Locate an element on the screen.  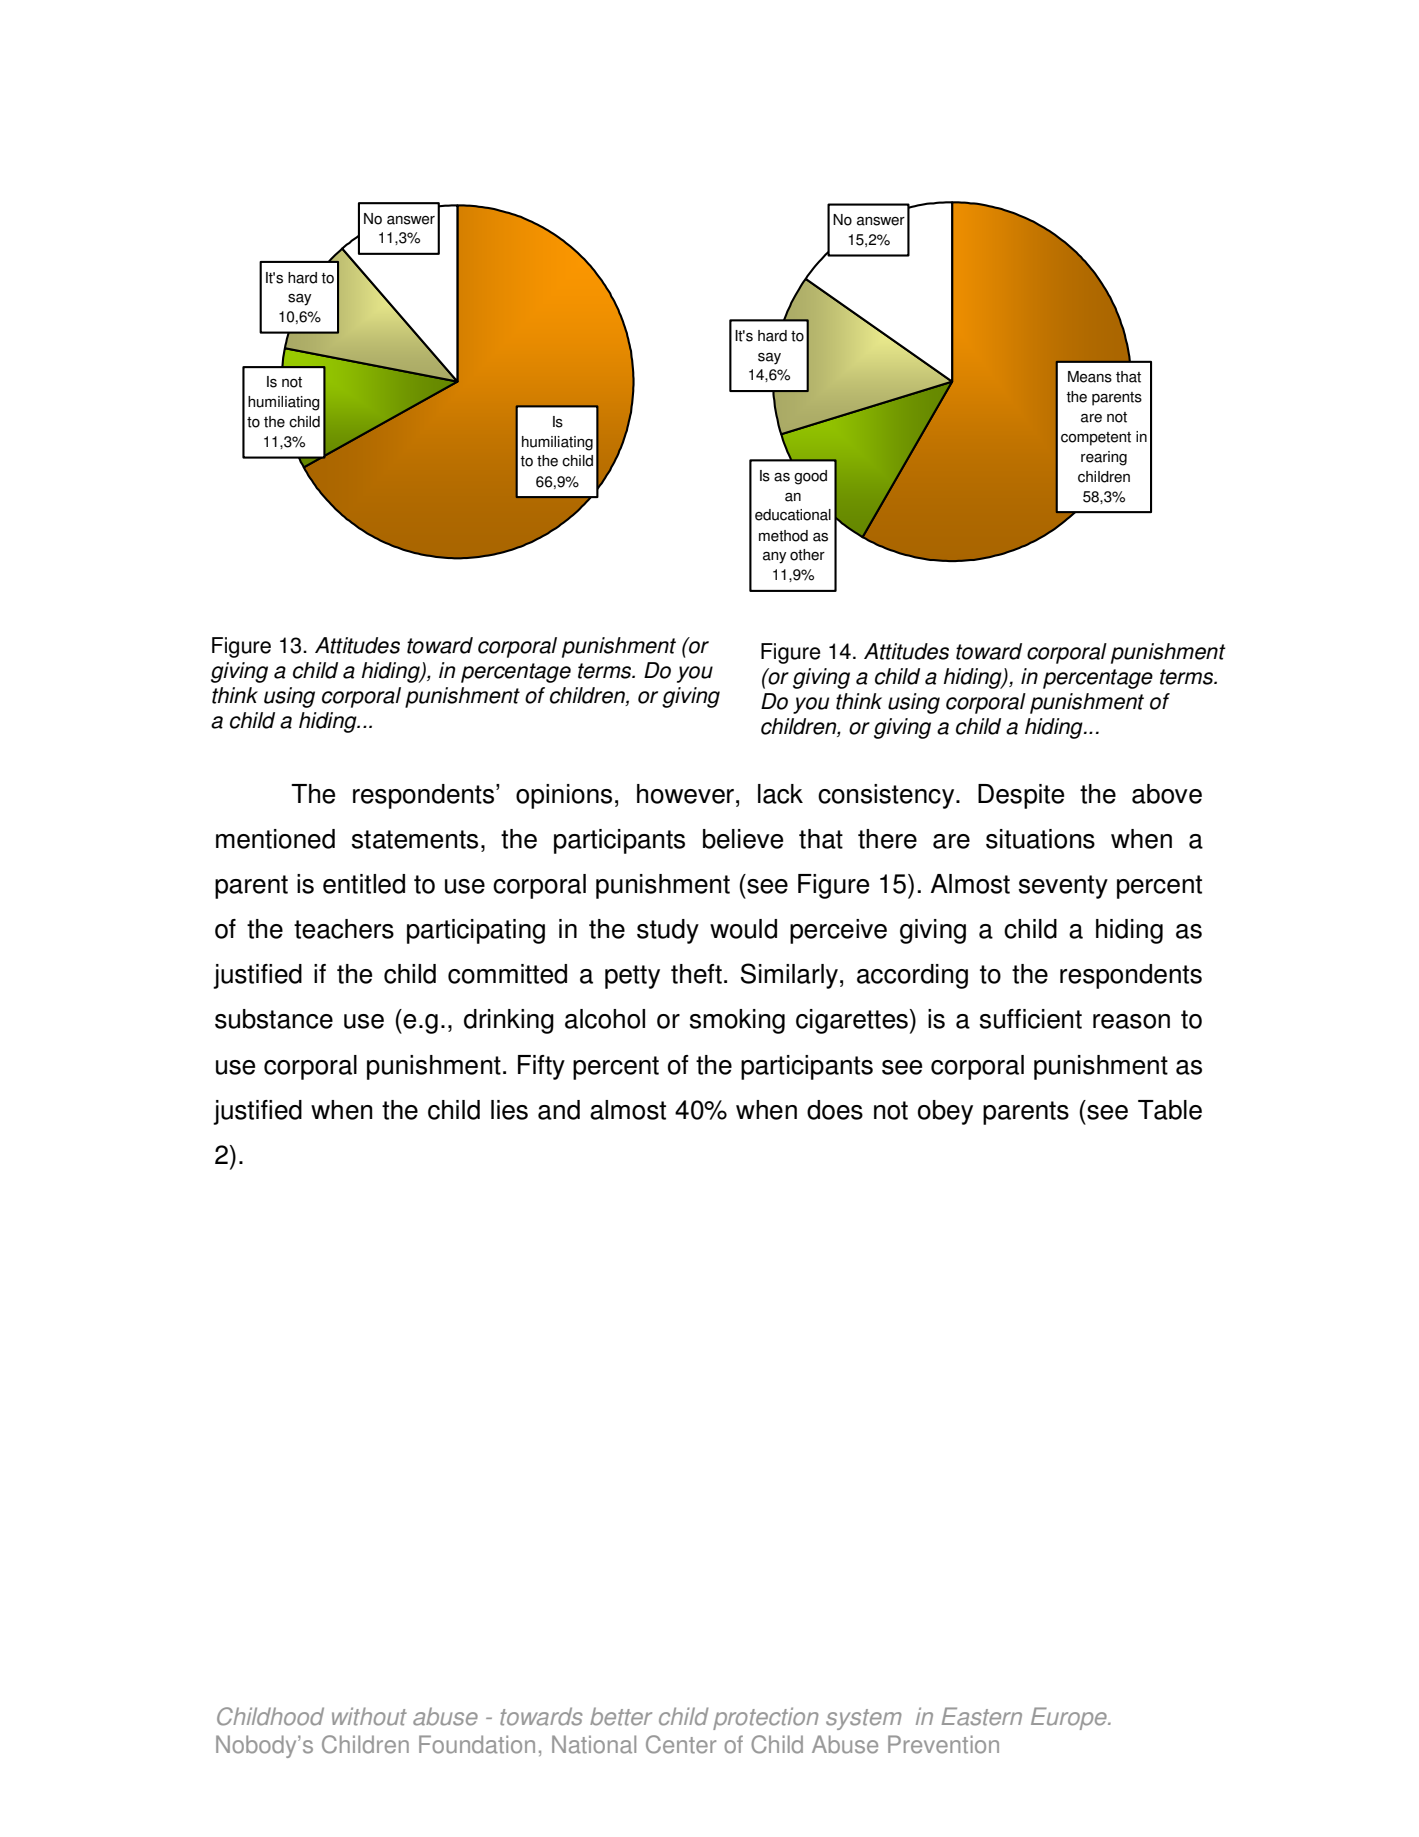
lies is located at coordinates (509, 1110).
